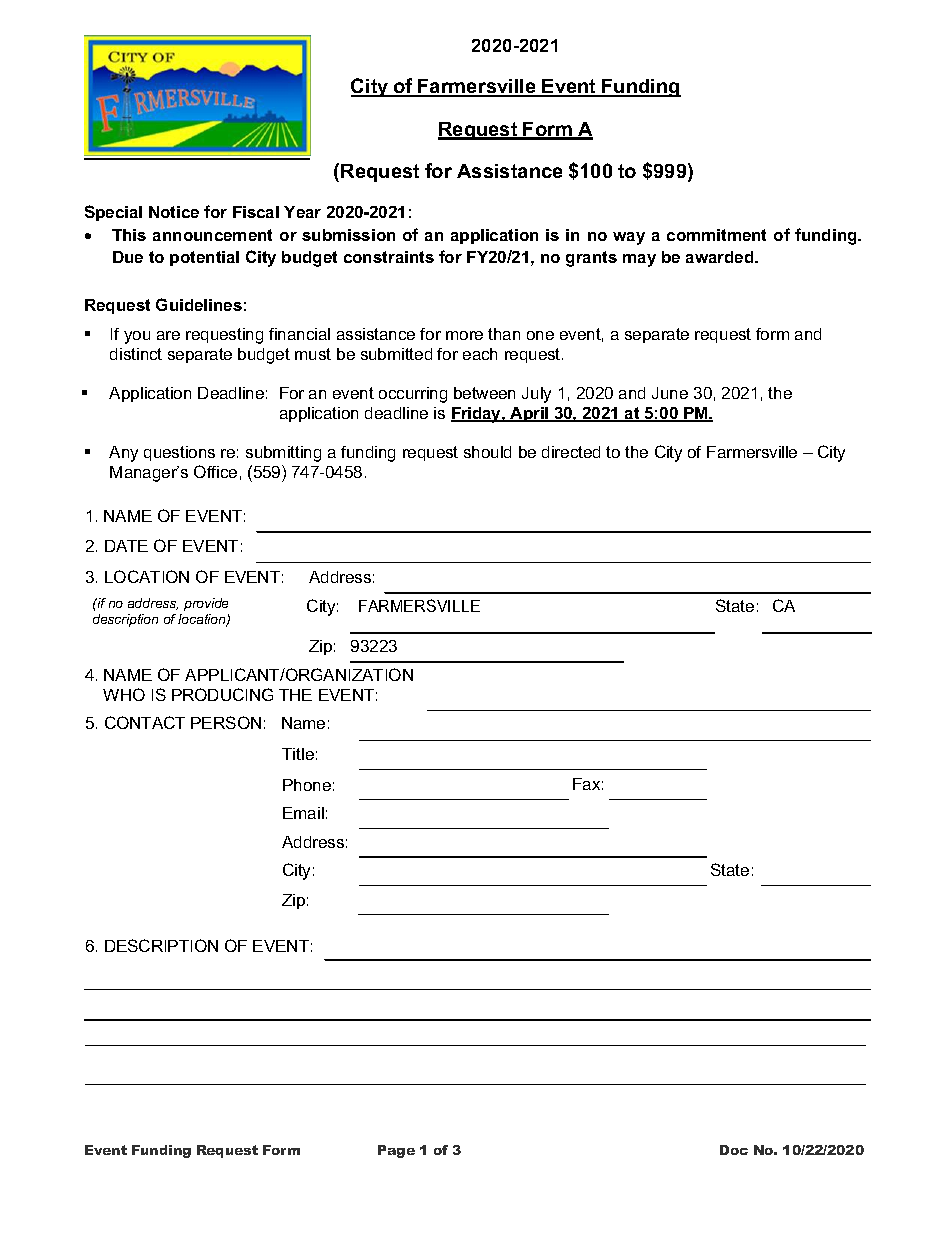 Image resolution: width=952 pixels, height=1233 pixels. Describe the element at coordinates (571, 452) in the document. I see `directed` at that location.
